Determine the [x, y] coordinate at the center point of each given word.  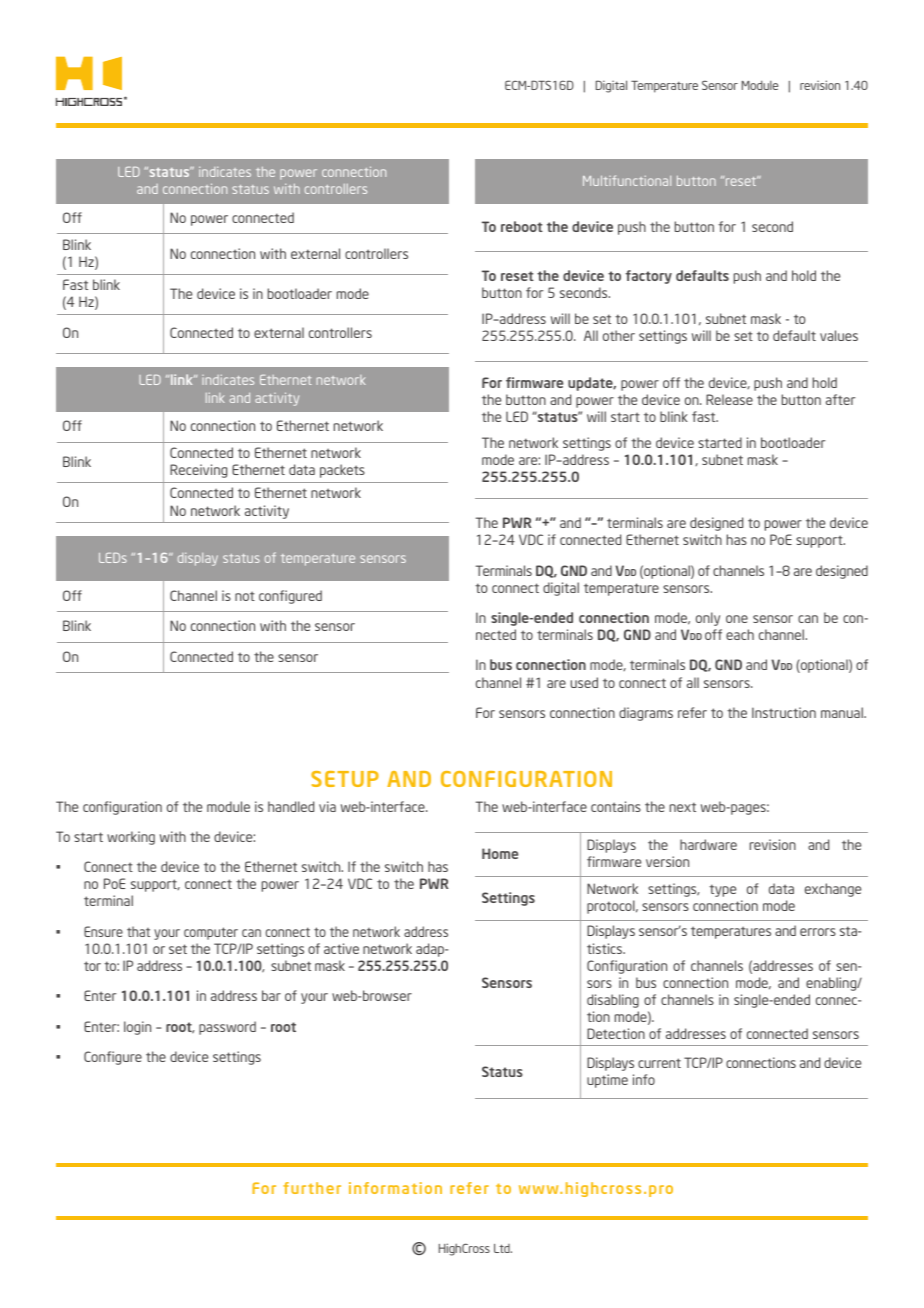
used [584, 682]
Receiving [198, 471]
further [312, 1188]
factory [649, 277]
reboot [522, 226]
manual [843, 712]
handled [291, 806]
